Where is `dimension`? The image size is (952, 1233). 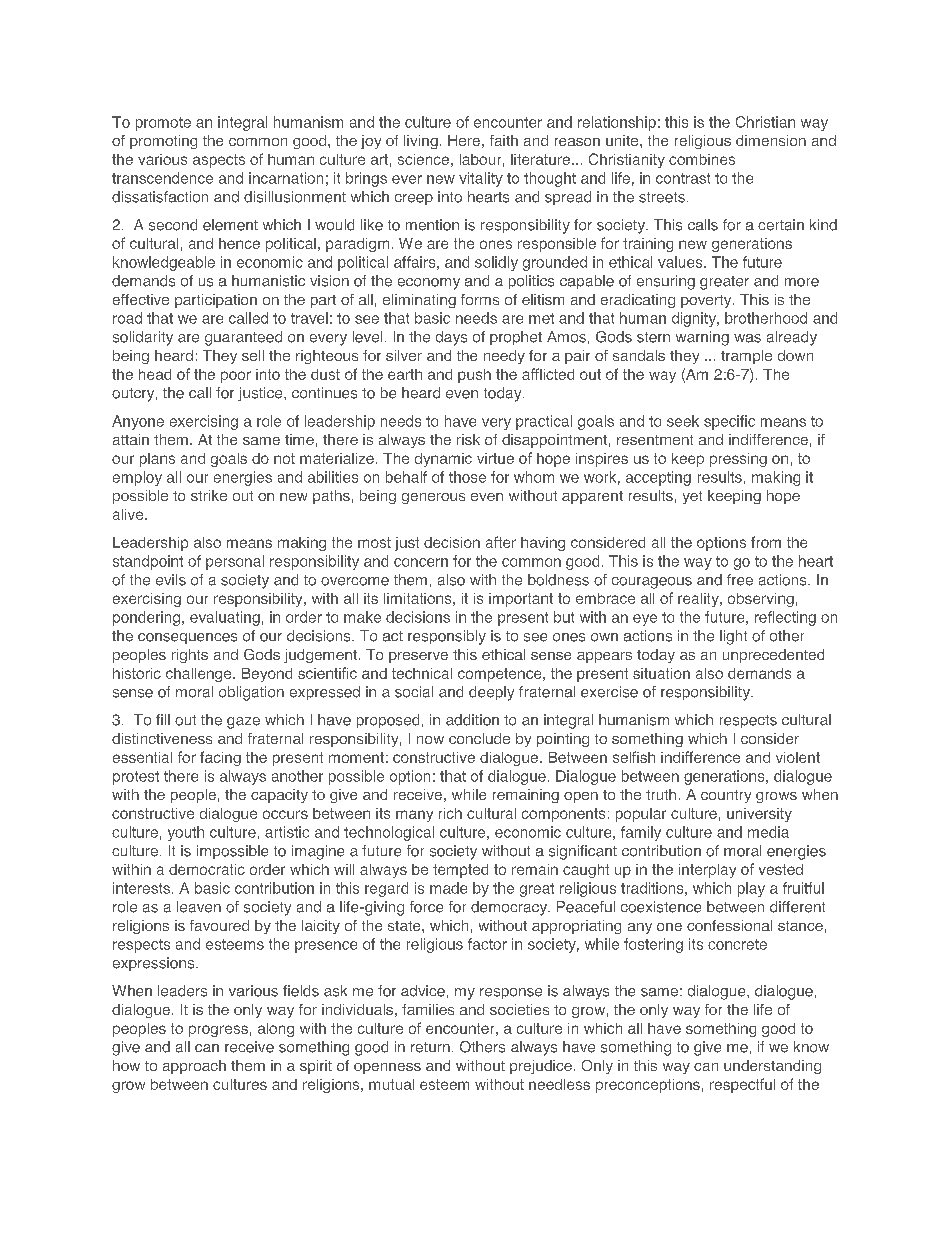 dimension is located at coordinates (771, 140).
